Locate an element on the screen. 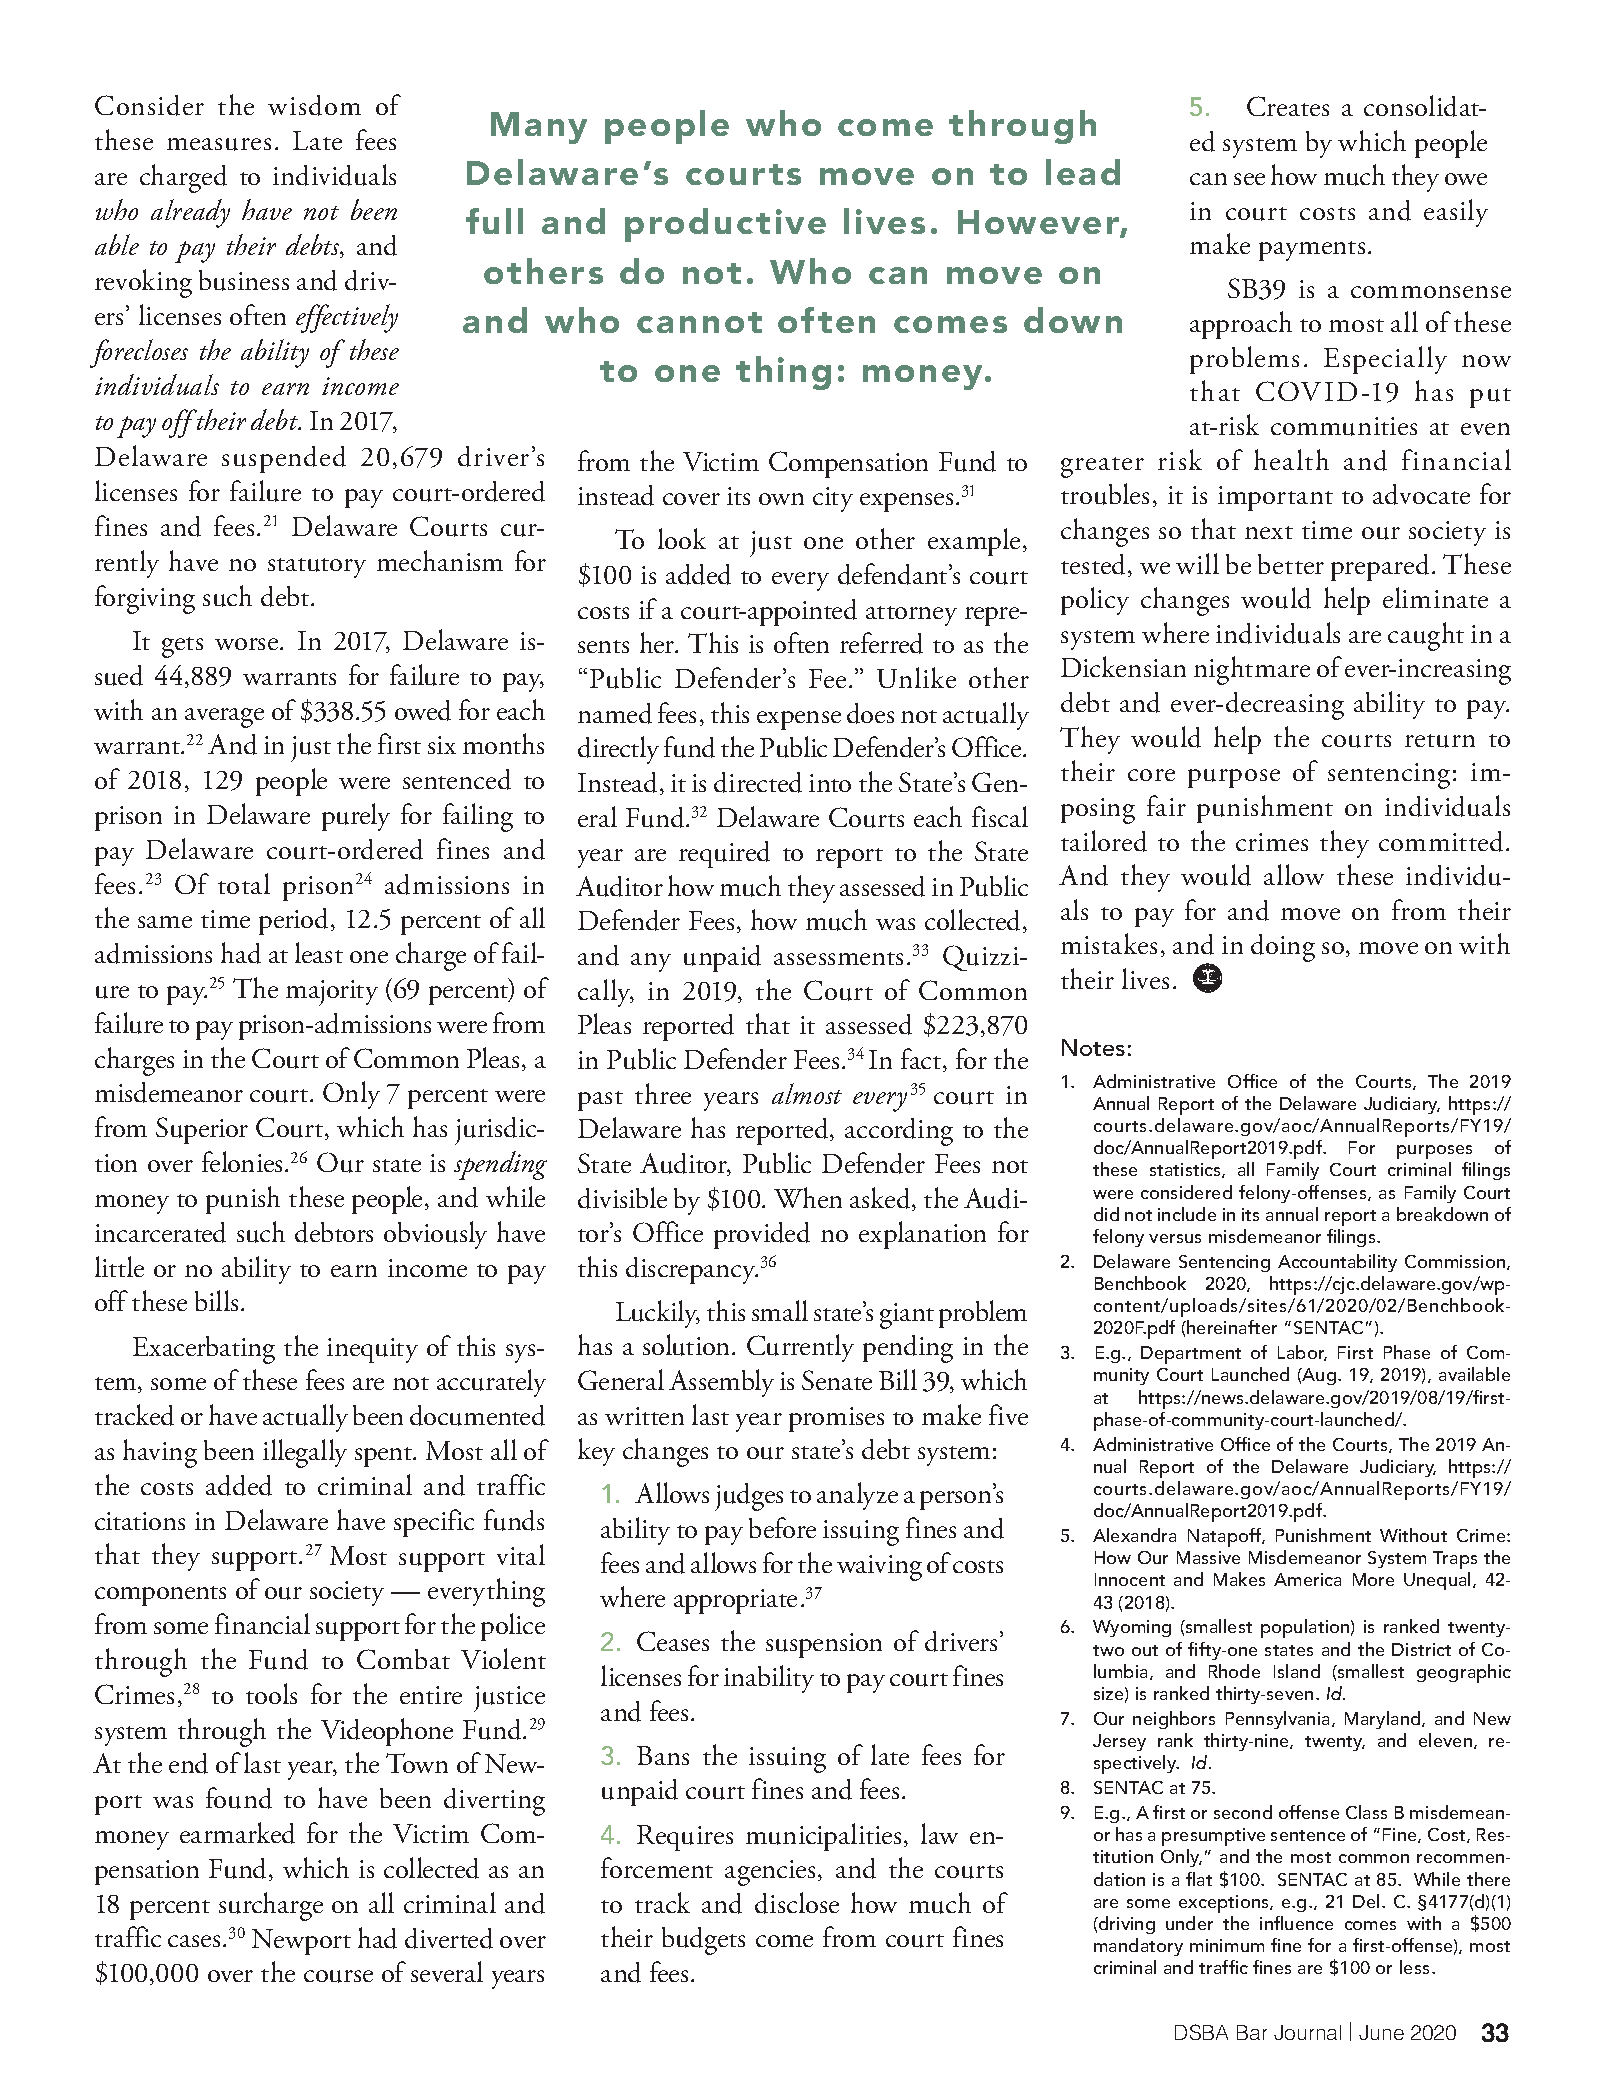 The width and height of the screenshot is (1606, 2078). cannot is located at coordinates (699, 322).
